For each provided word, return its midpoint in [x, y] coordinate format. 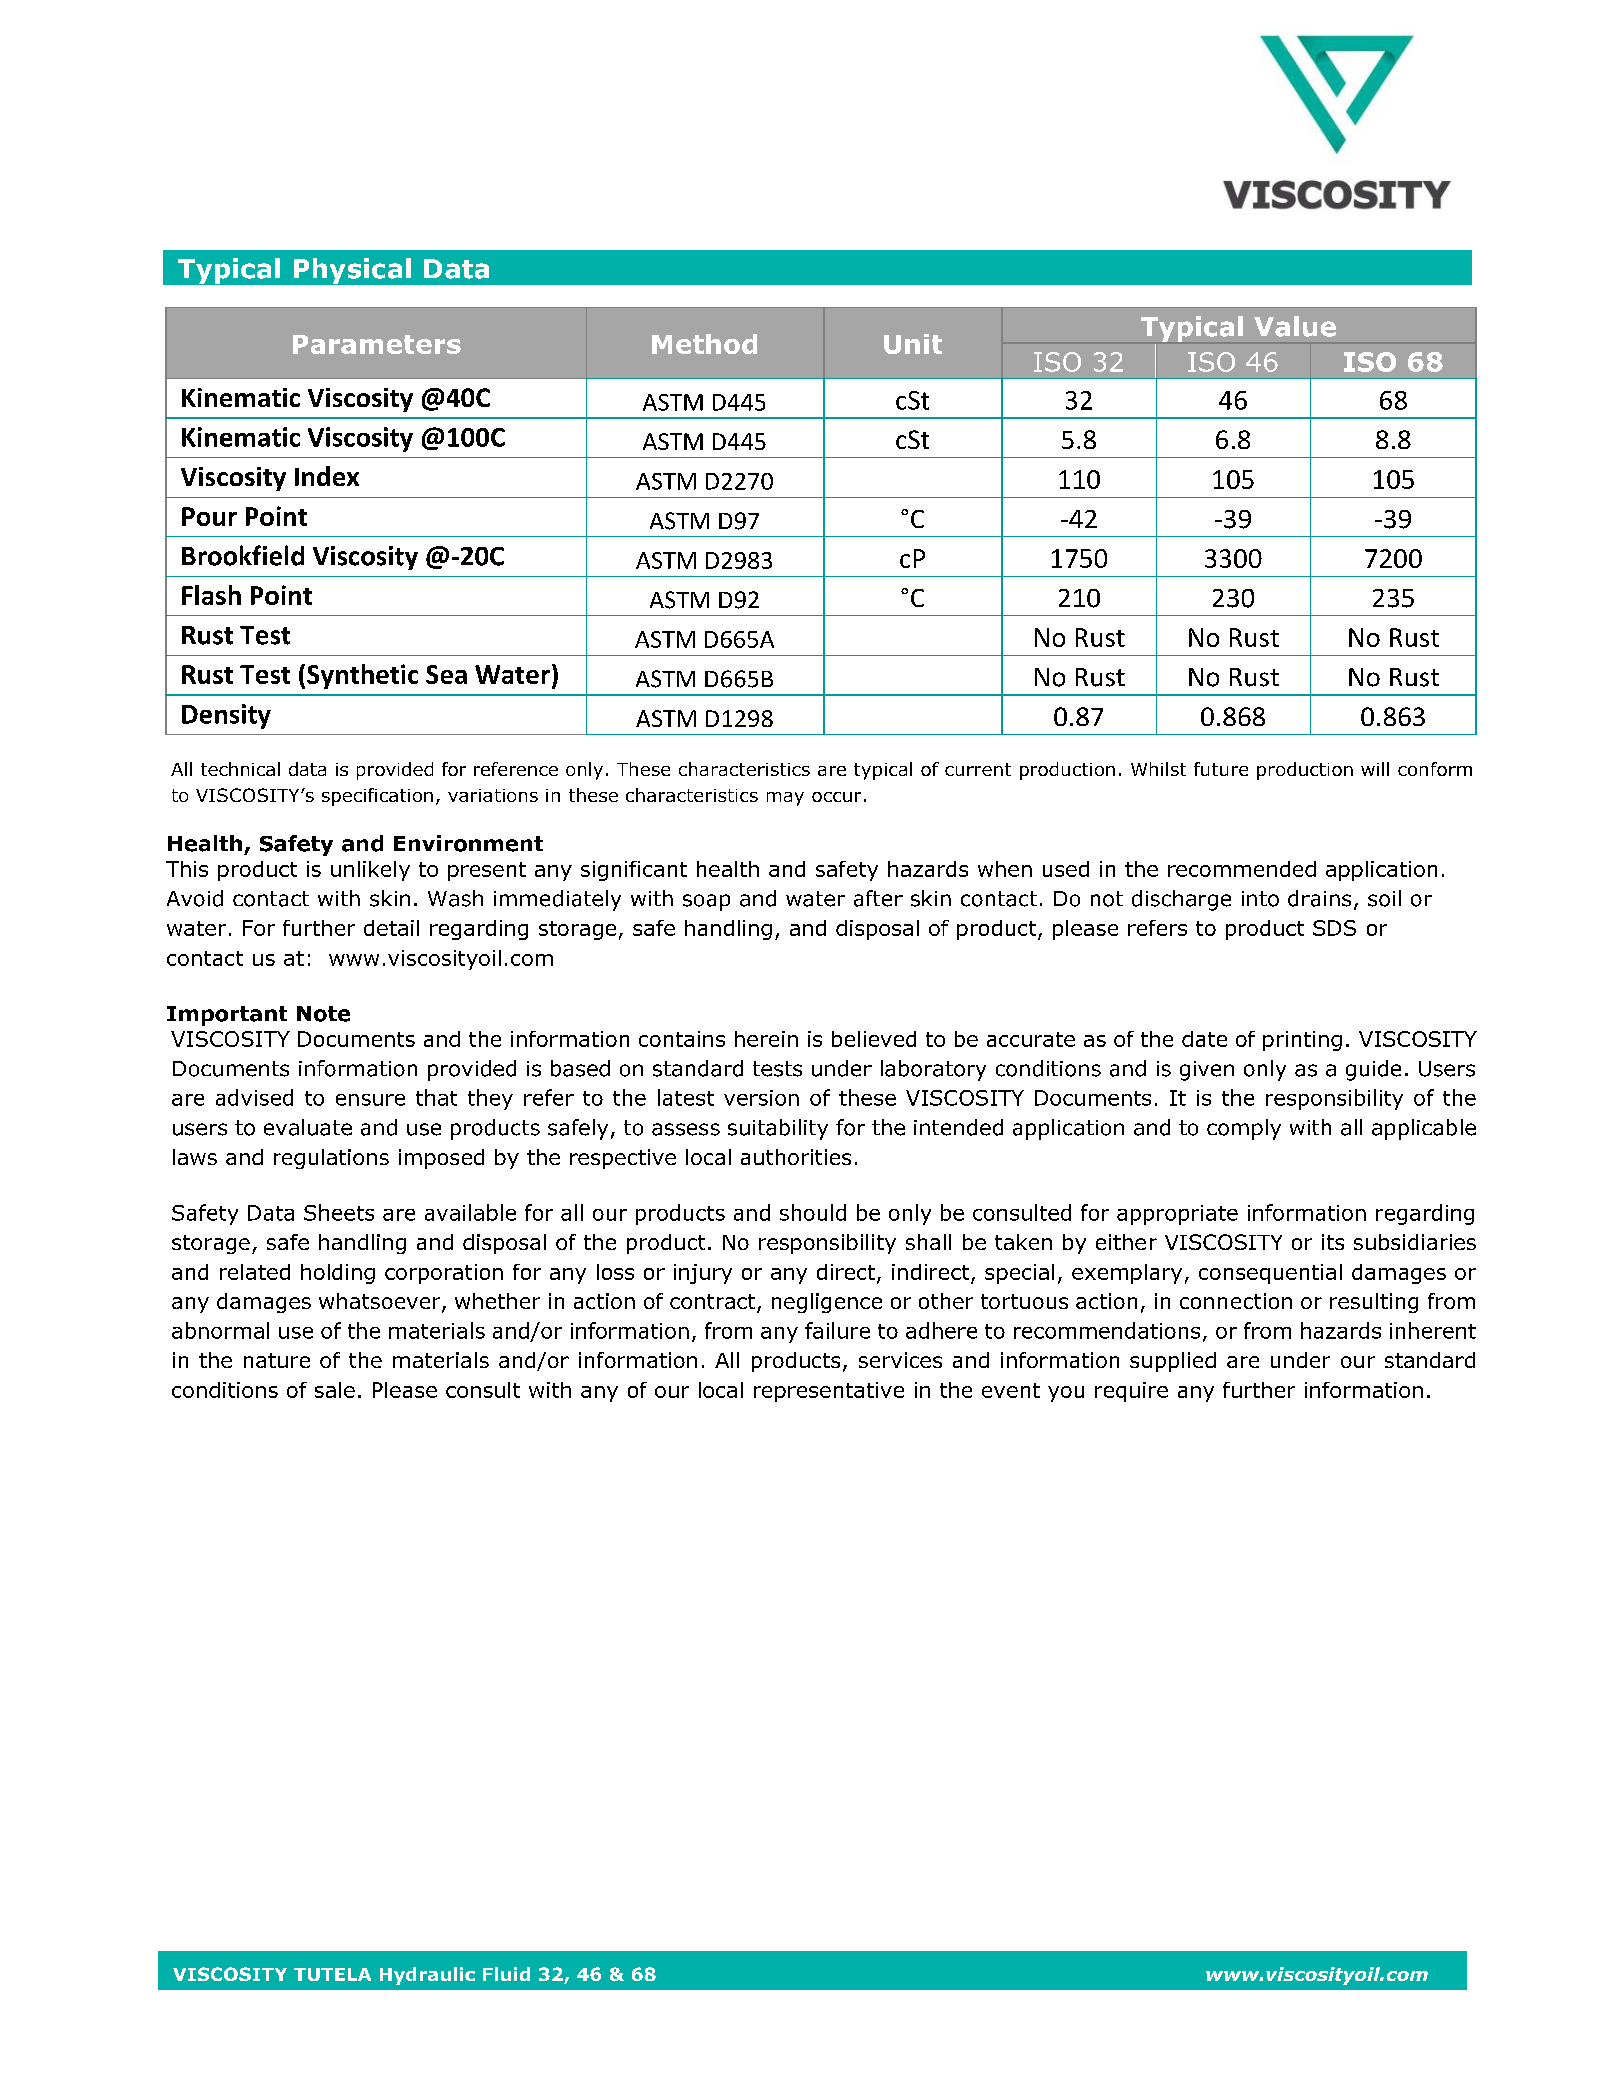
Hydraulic [427, 1976]
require [1131, 1392]
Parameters [377, 344]
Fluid [506, 1974]
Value [1295, 326]
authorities [796, 1157]
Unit [913, 344]
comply [1244, 1129]
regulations [331, 1159]
